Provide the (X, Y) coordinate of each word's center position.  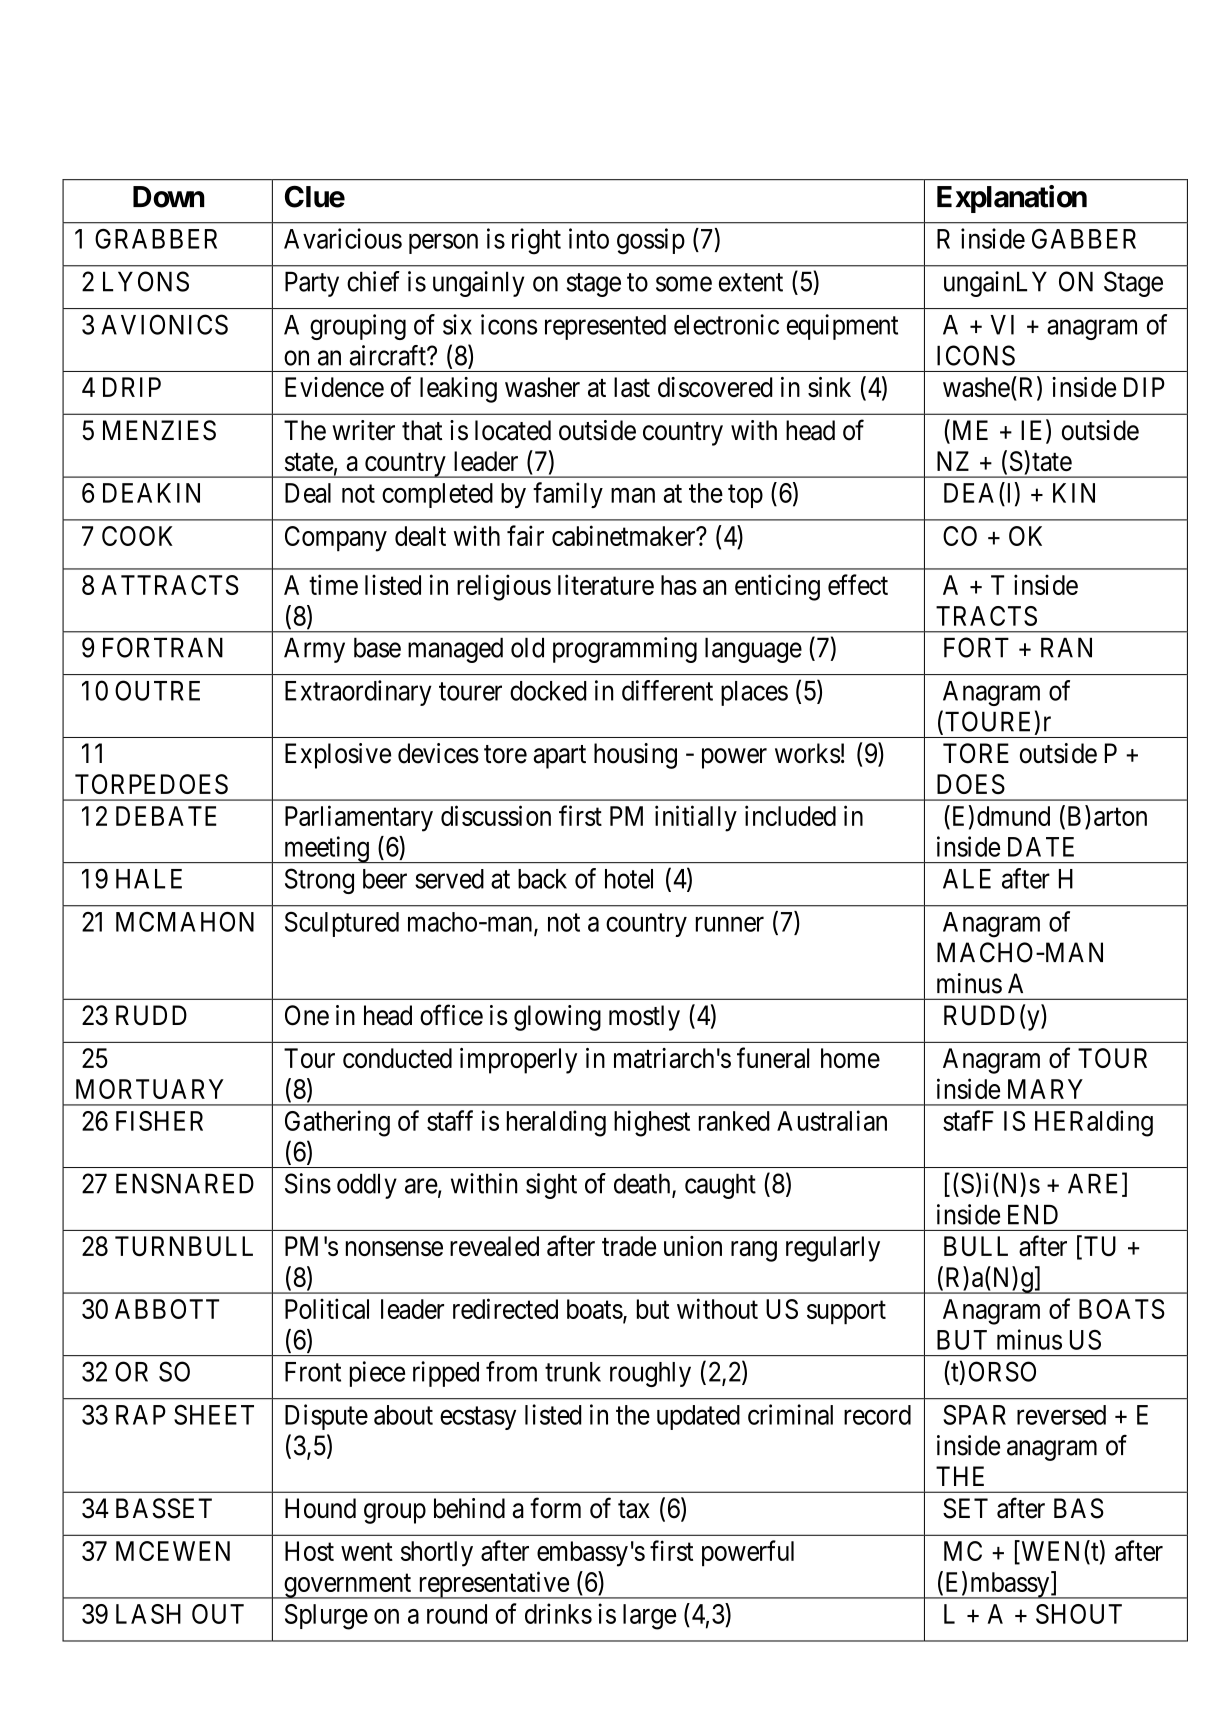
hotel (629, 879)
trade (629, 1246)
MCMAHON (185, 922)
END (1033, 1214)
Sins (308, 1183)
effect (858, 584)
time (333, 584)
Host (309, 1551)
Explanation (1012, 199)
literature (606, 584)
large (649, 1617)
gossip (651, 241)
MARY (1045, 1089)
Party (312, 284)
